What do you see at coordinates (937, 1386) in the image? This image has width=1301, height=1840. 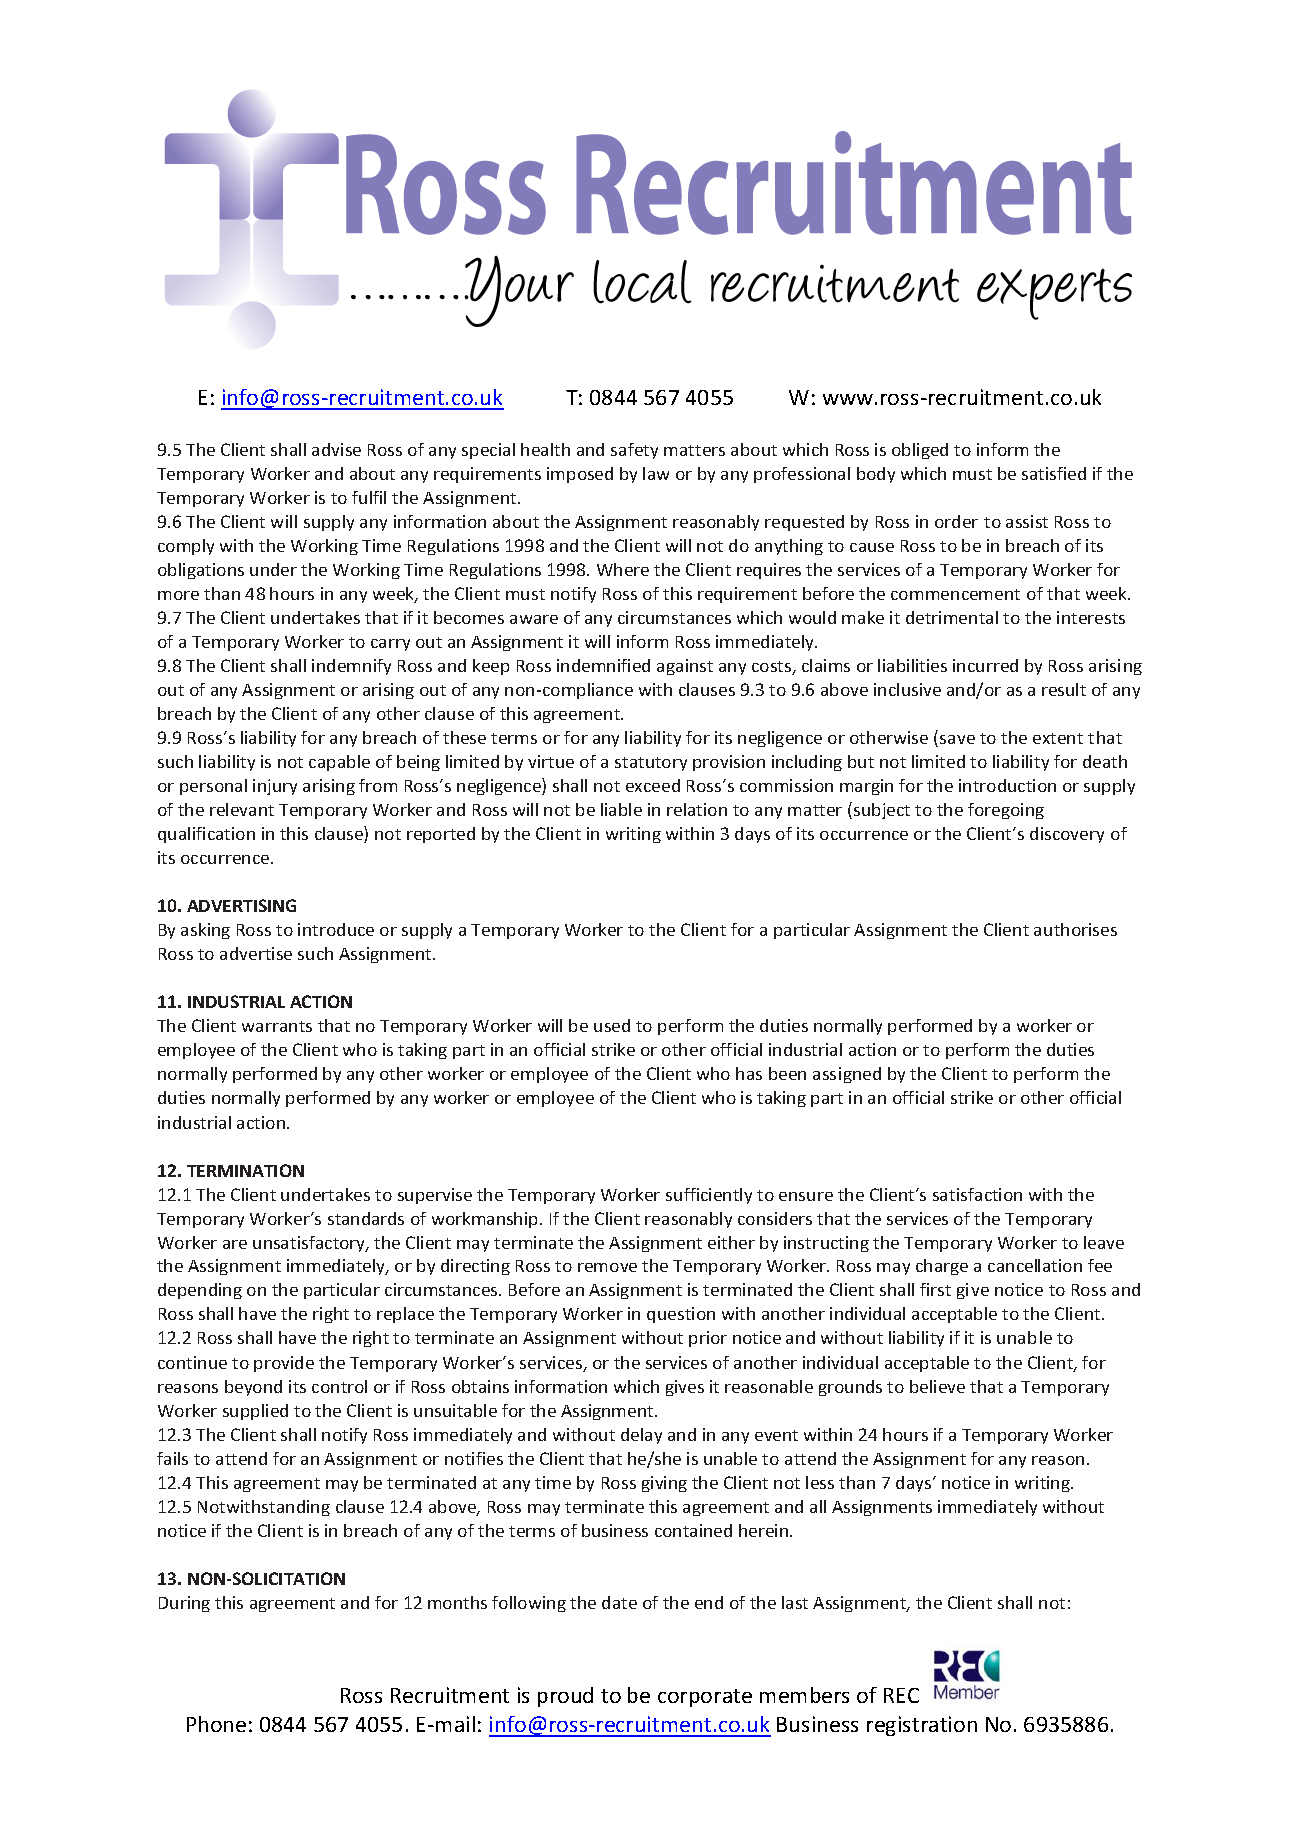 I see `believe` at bounding box center [937, 1386].
